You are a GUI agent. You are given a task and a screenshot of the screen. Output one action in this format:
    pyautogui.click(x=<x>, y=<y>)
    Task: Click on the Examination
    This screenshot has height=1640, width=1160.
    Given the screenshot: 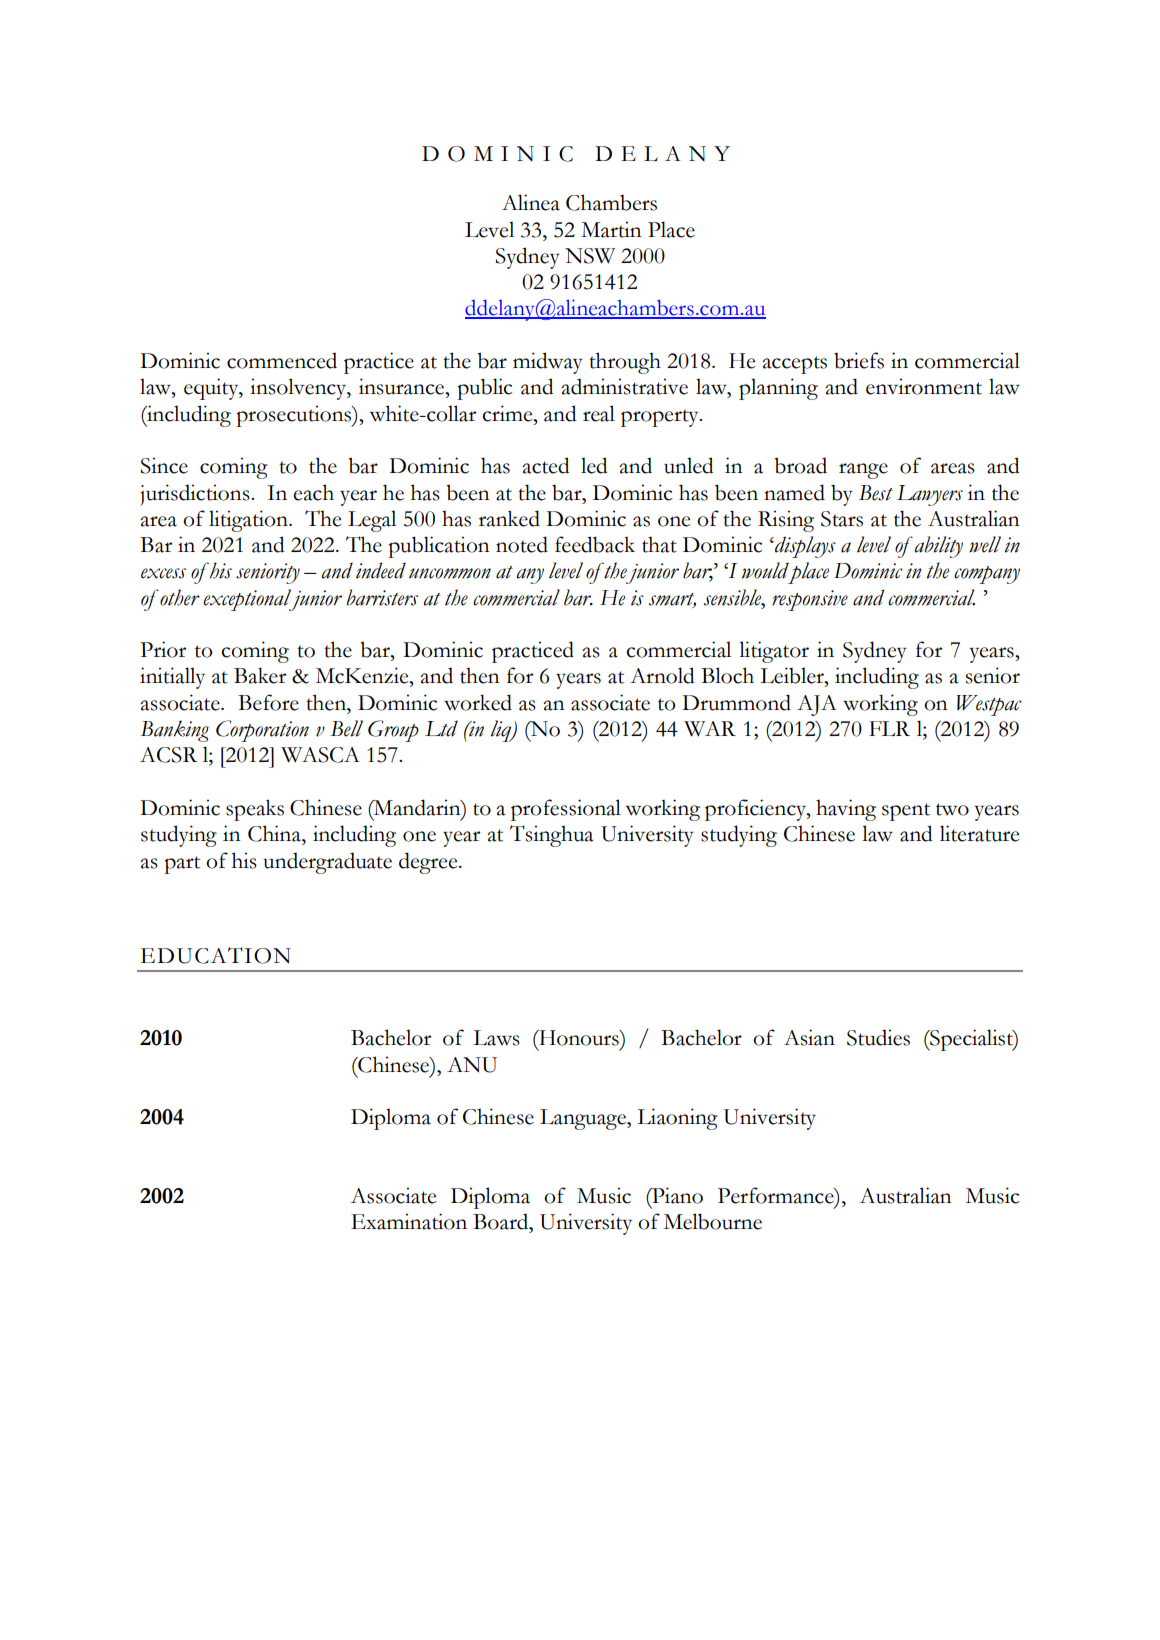 What is the action you would take?
    pyautogui.click(x=409, y=1221)
